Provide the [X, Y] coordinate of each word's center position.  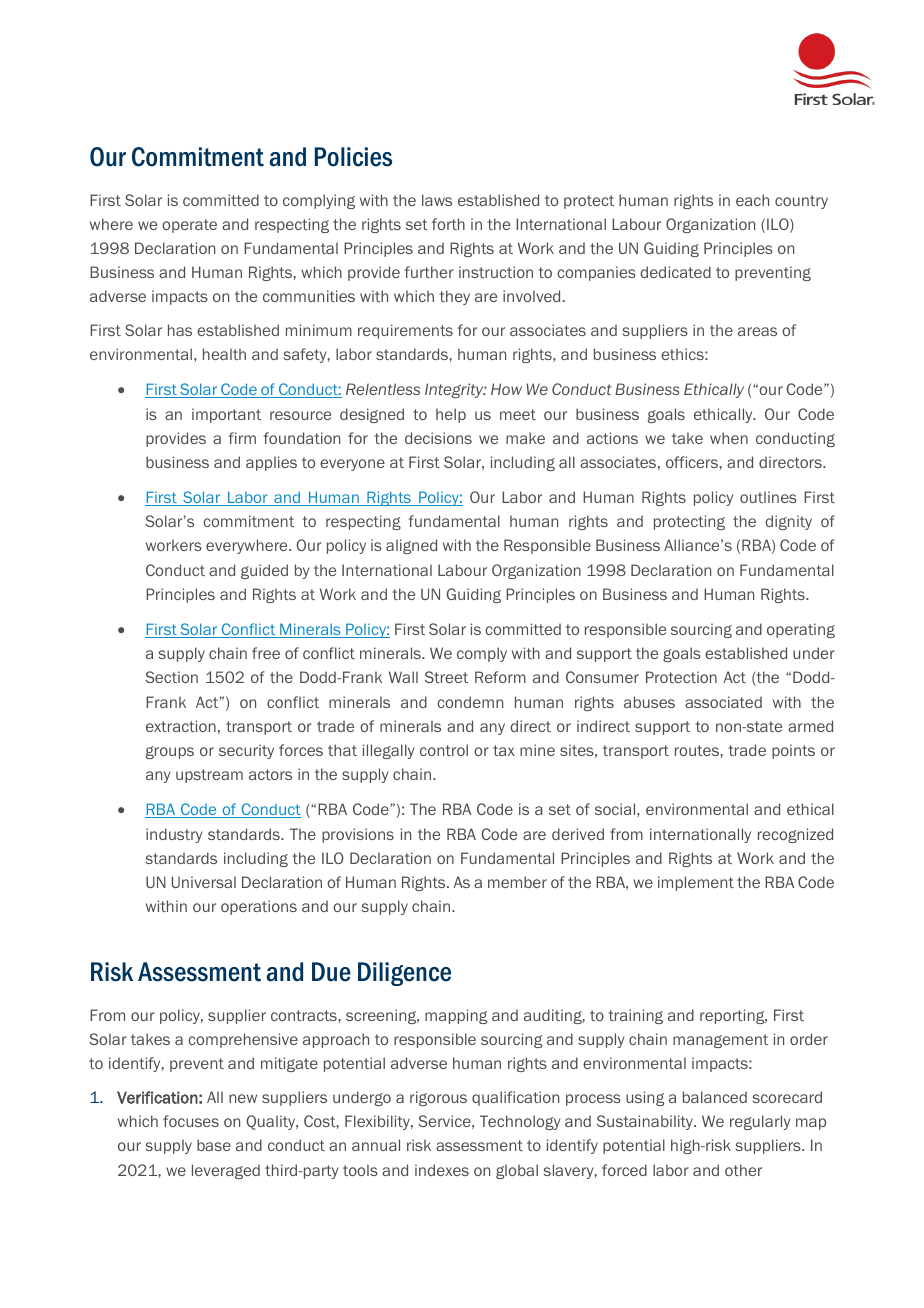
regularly [760, 1122]
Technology [520, 1122]
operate [189, 226]
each [752, 200]
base [214, 1145]
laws [437, 200]
